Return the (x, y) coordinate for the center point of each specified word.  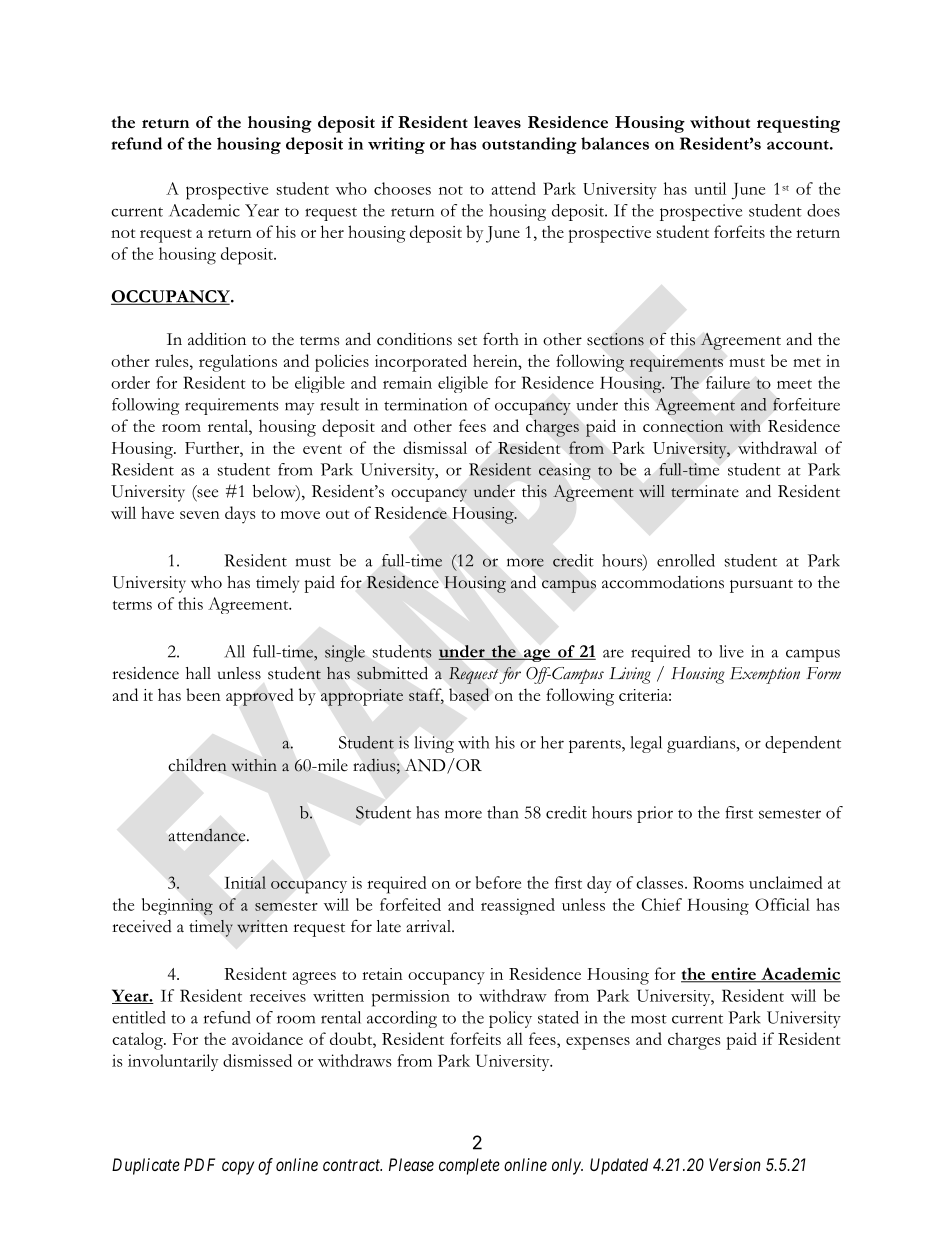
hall (198, 673)
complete (469, 1166)
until (710, 188)
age (537, 655)
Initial (245, 882)
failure (728, 382)
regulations (238, 363)
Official (782, 904)
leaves (497, 122)
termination (425, 404)
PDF (199, 1164)
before (498, 882)
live (731, 651)
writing (396, 145)
